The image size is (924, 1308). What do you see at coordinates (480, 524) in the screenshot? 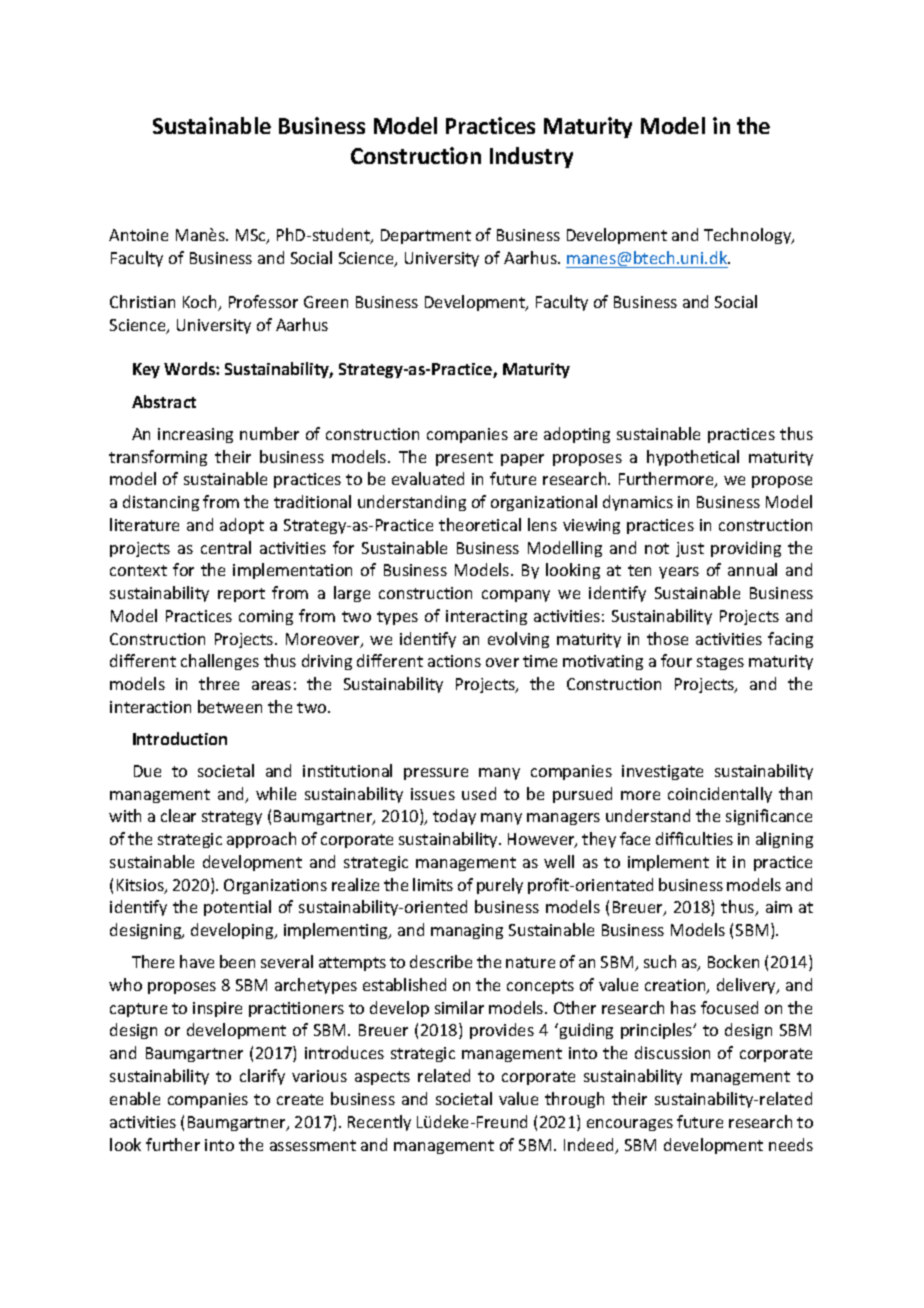
I see `theoretical` at bounding box center [480, 524].
